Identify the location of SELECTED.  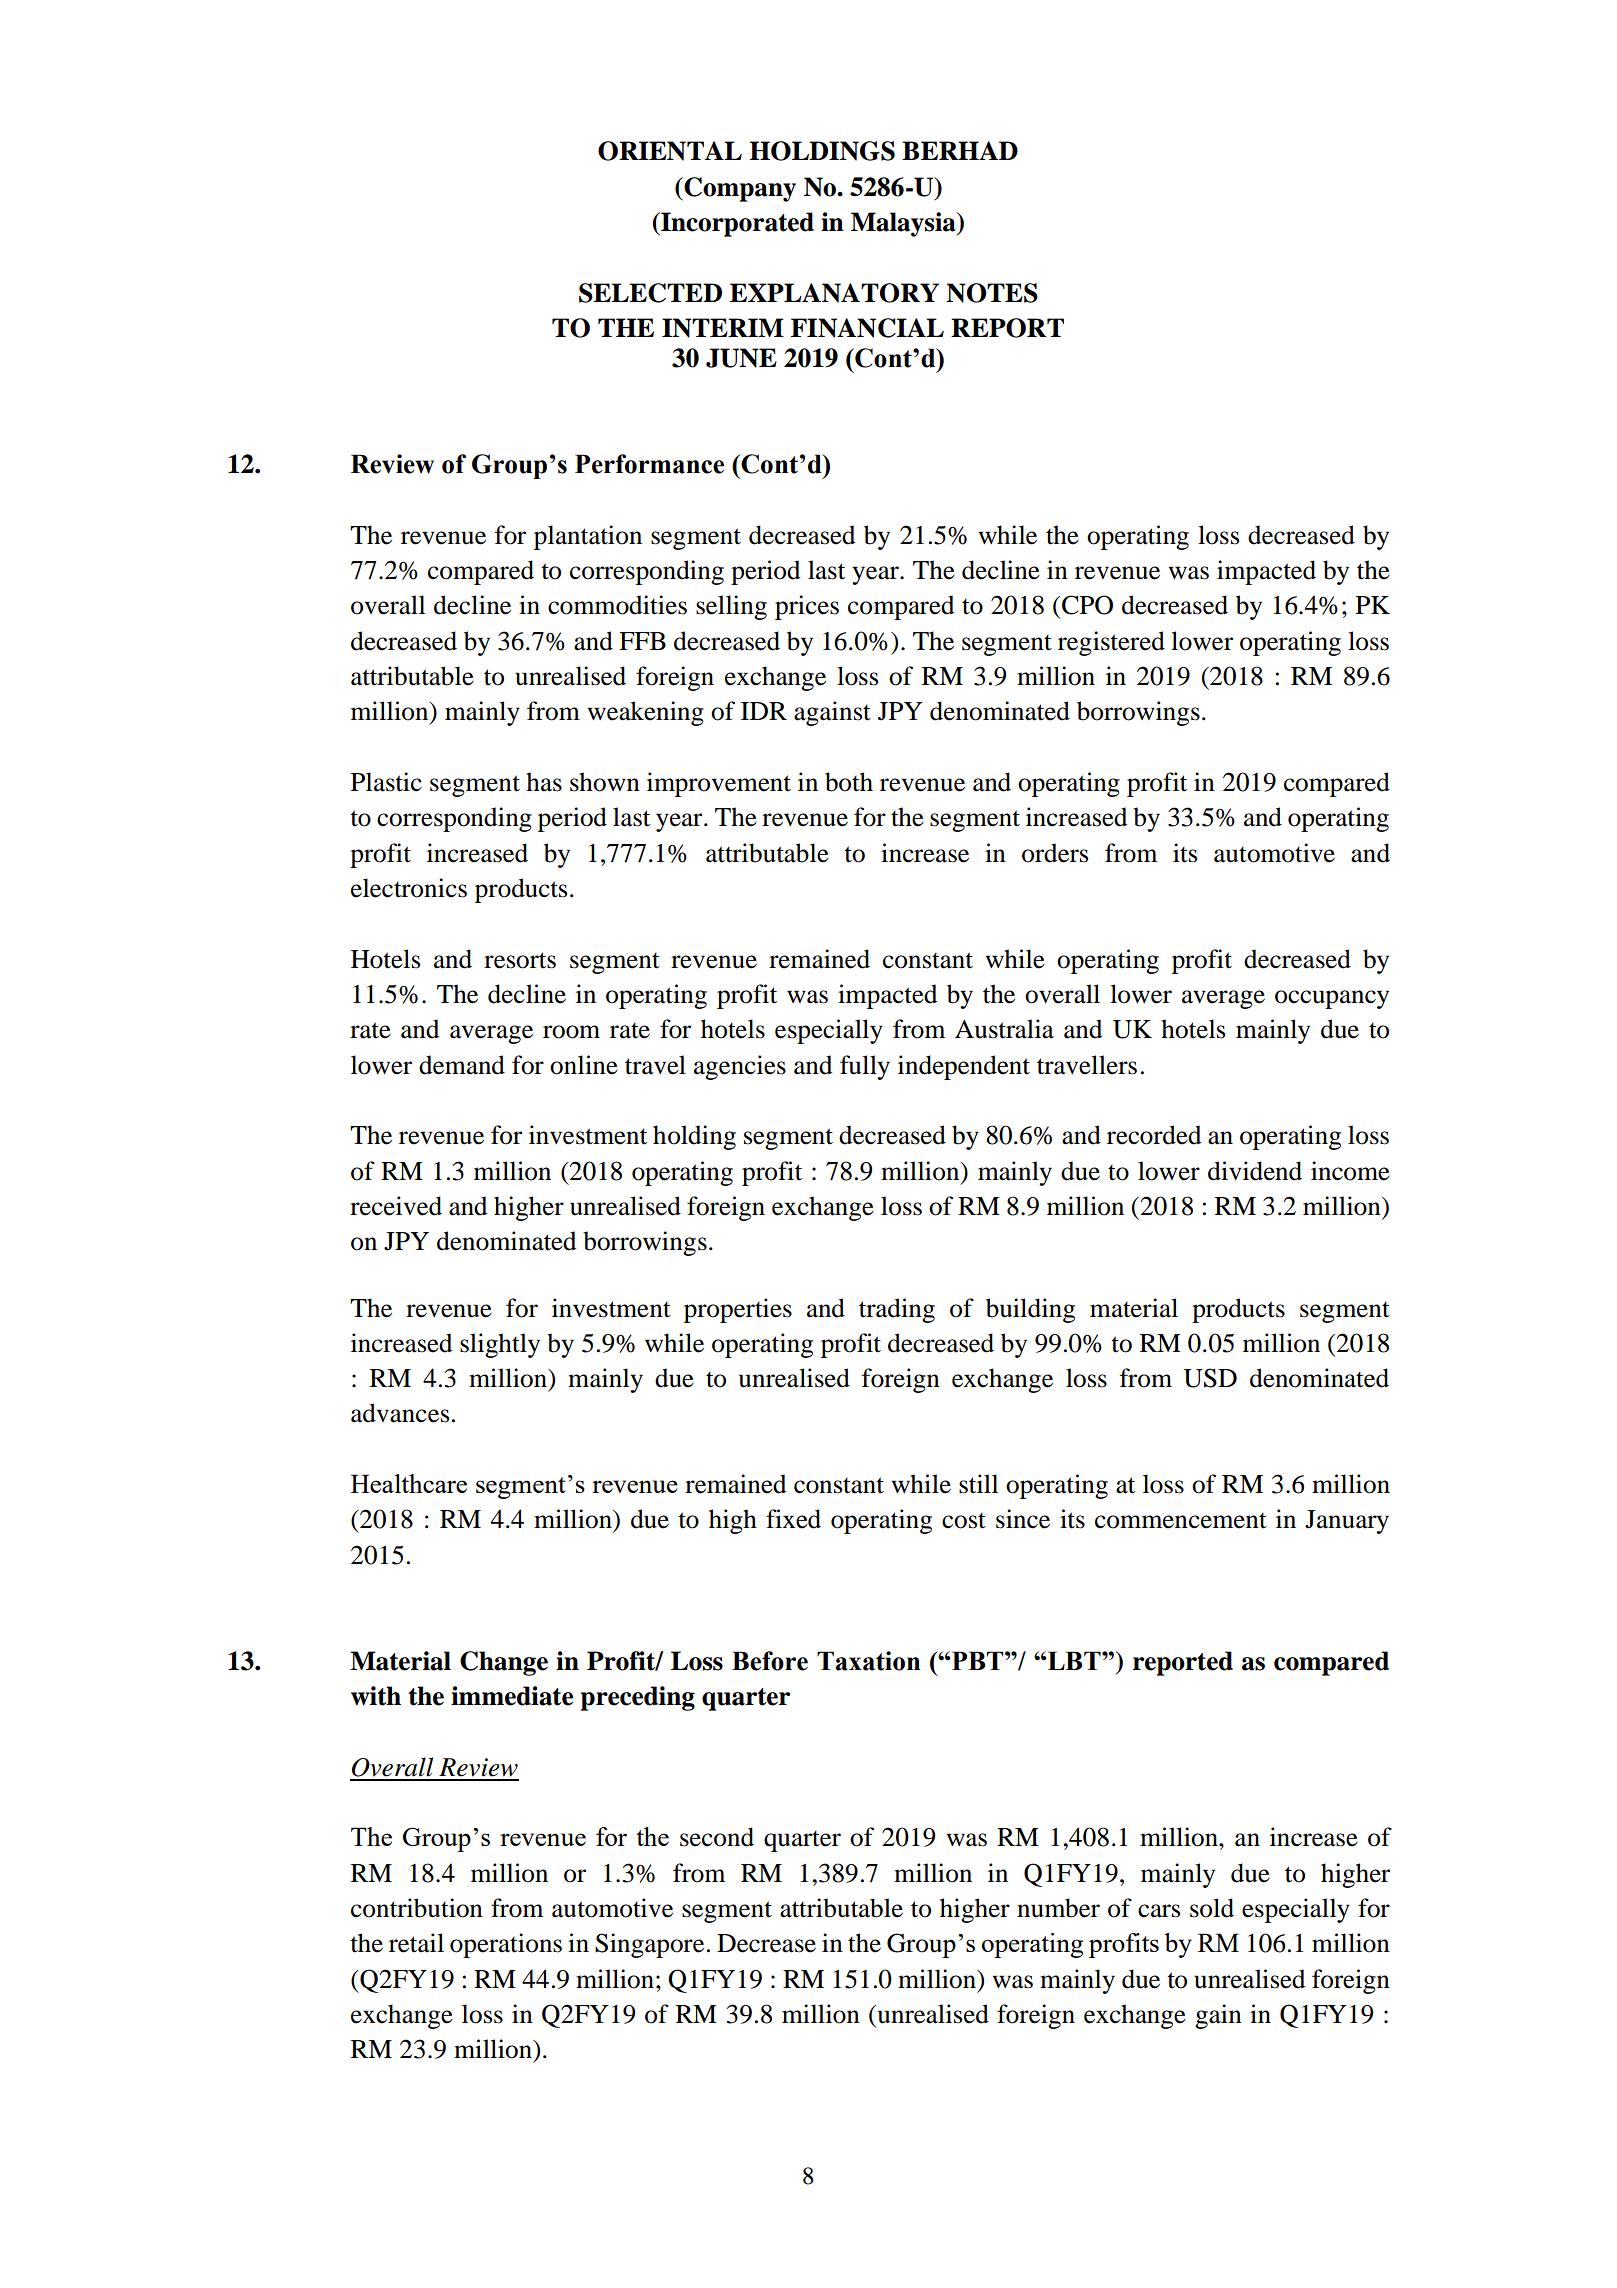
(650, 293).
